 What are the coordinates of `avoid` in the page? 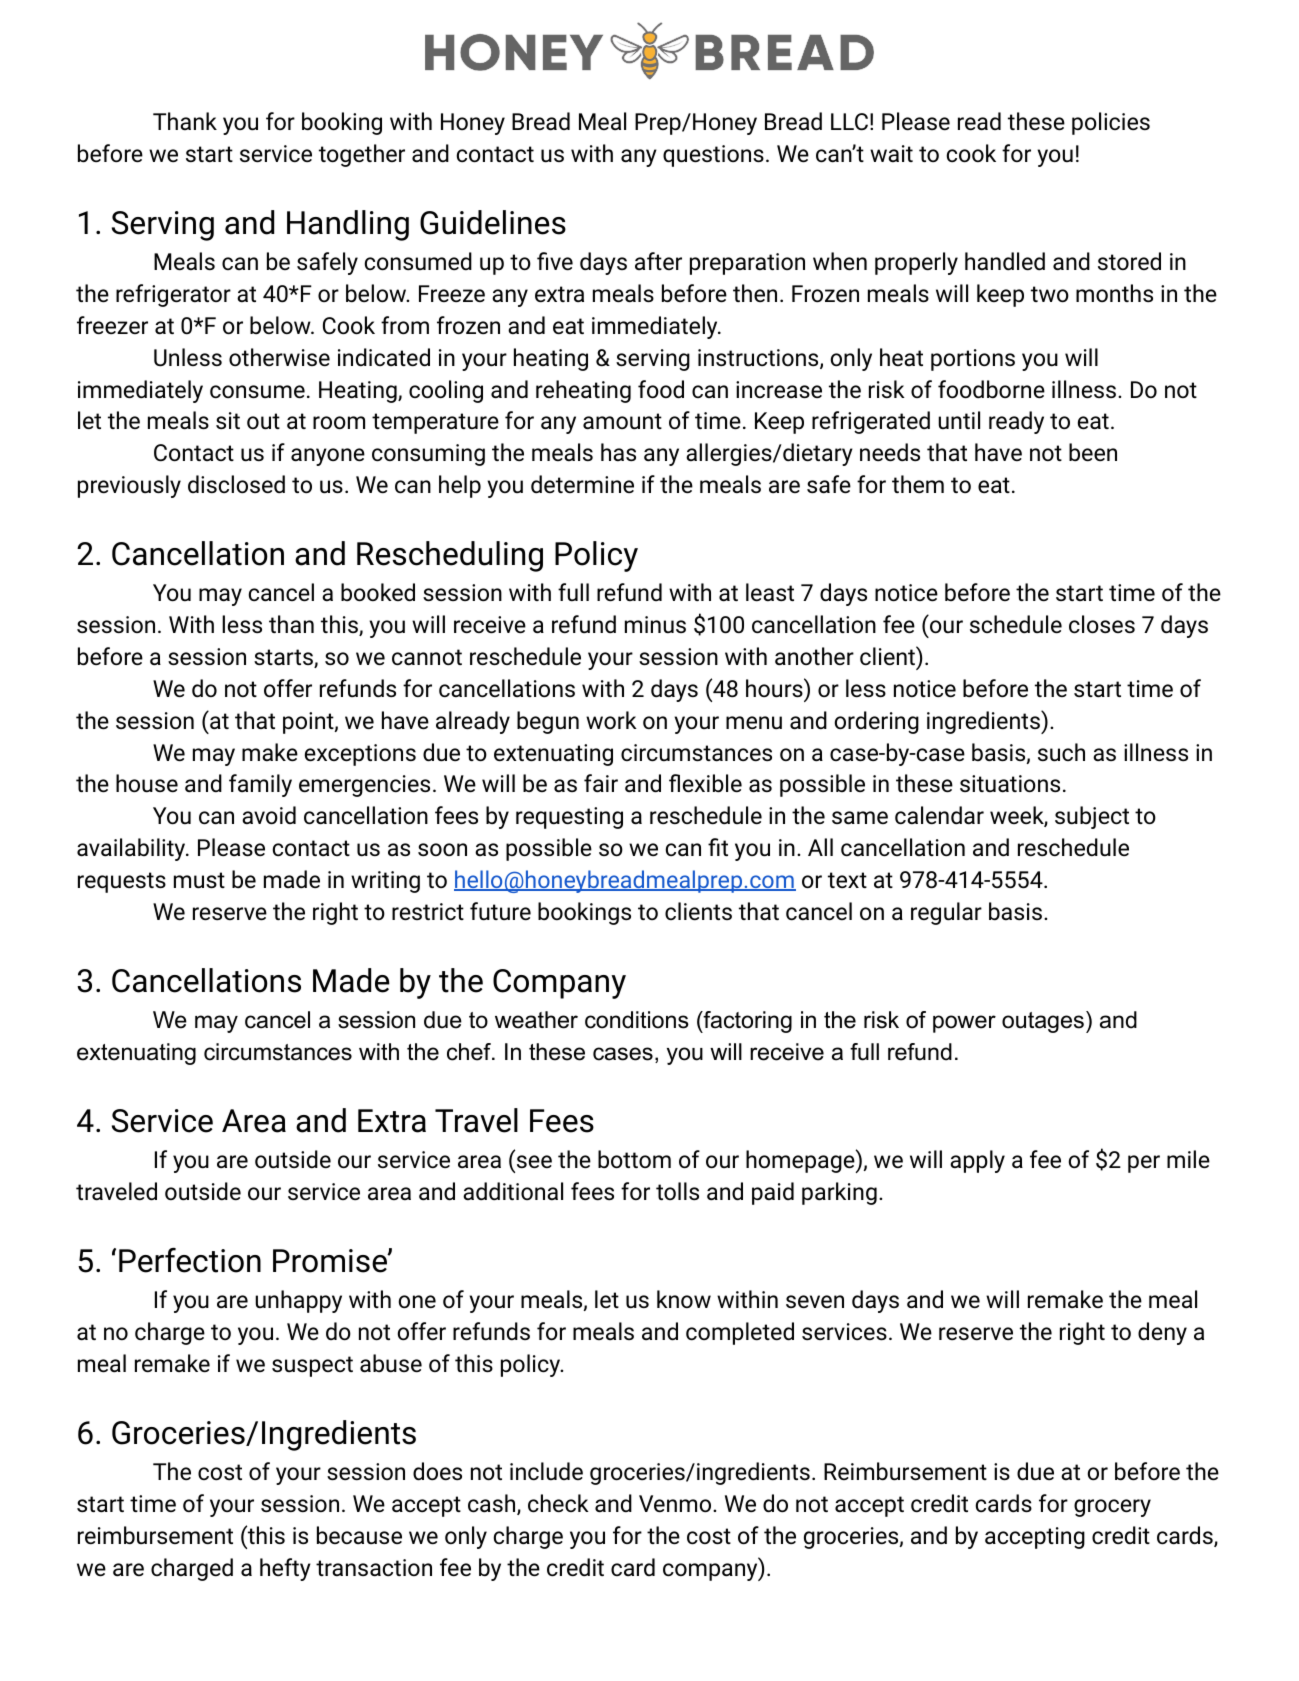 It's located at (269, 815).
